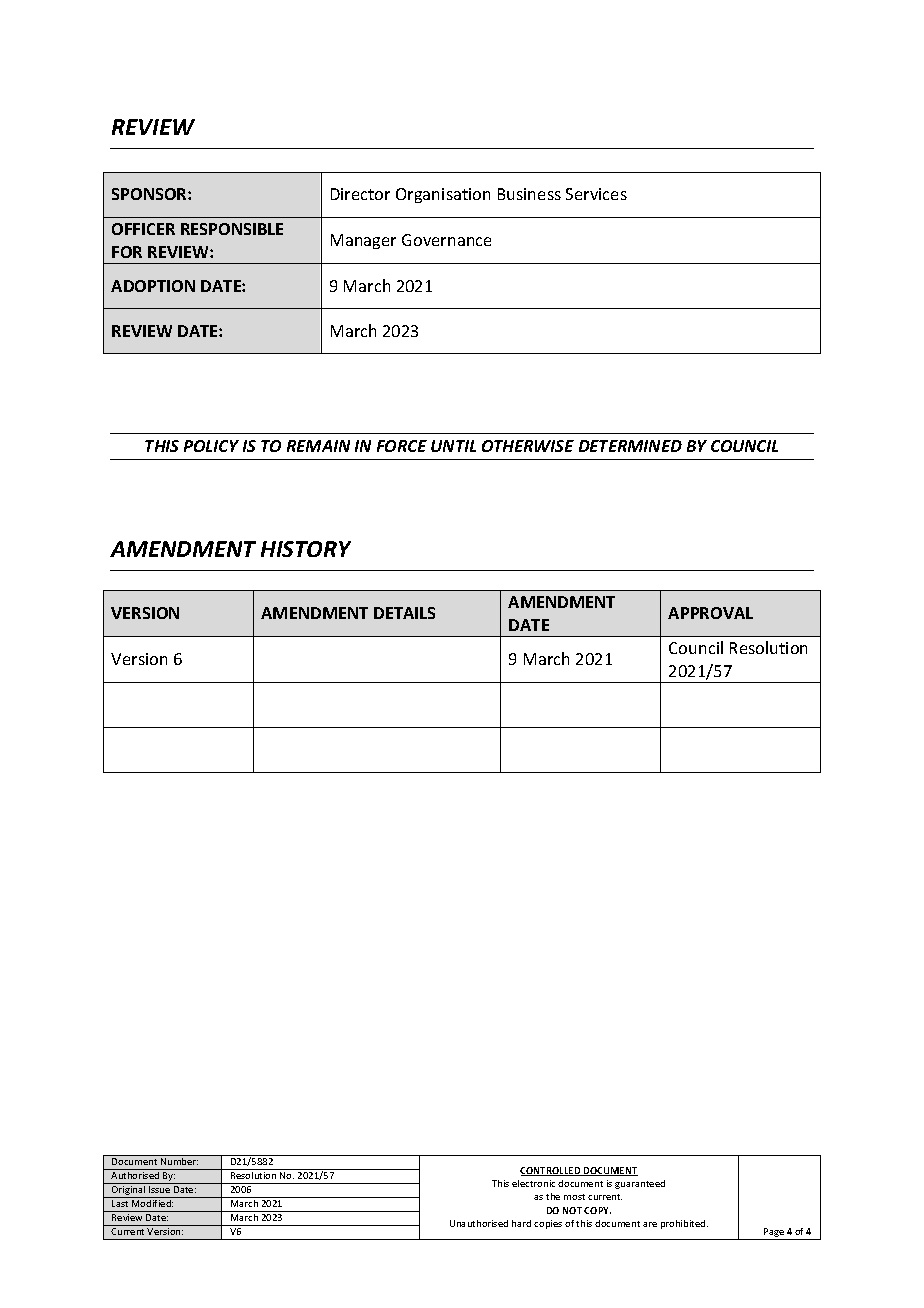 The width and height of the document is (924, 1308). Describe the element at coordinates (306, 549) in the document. I see `HISTORY` at that location.
